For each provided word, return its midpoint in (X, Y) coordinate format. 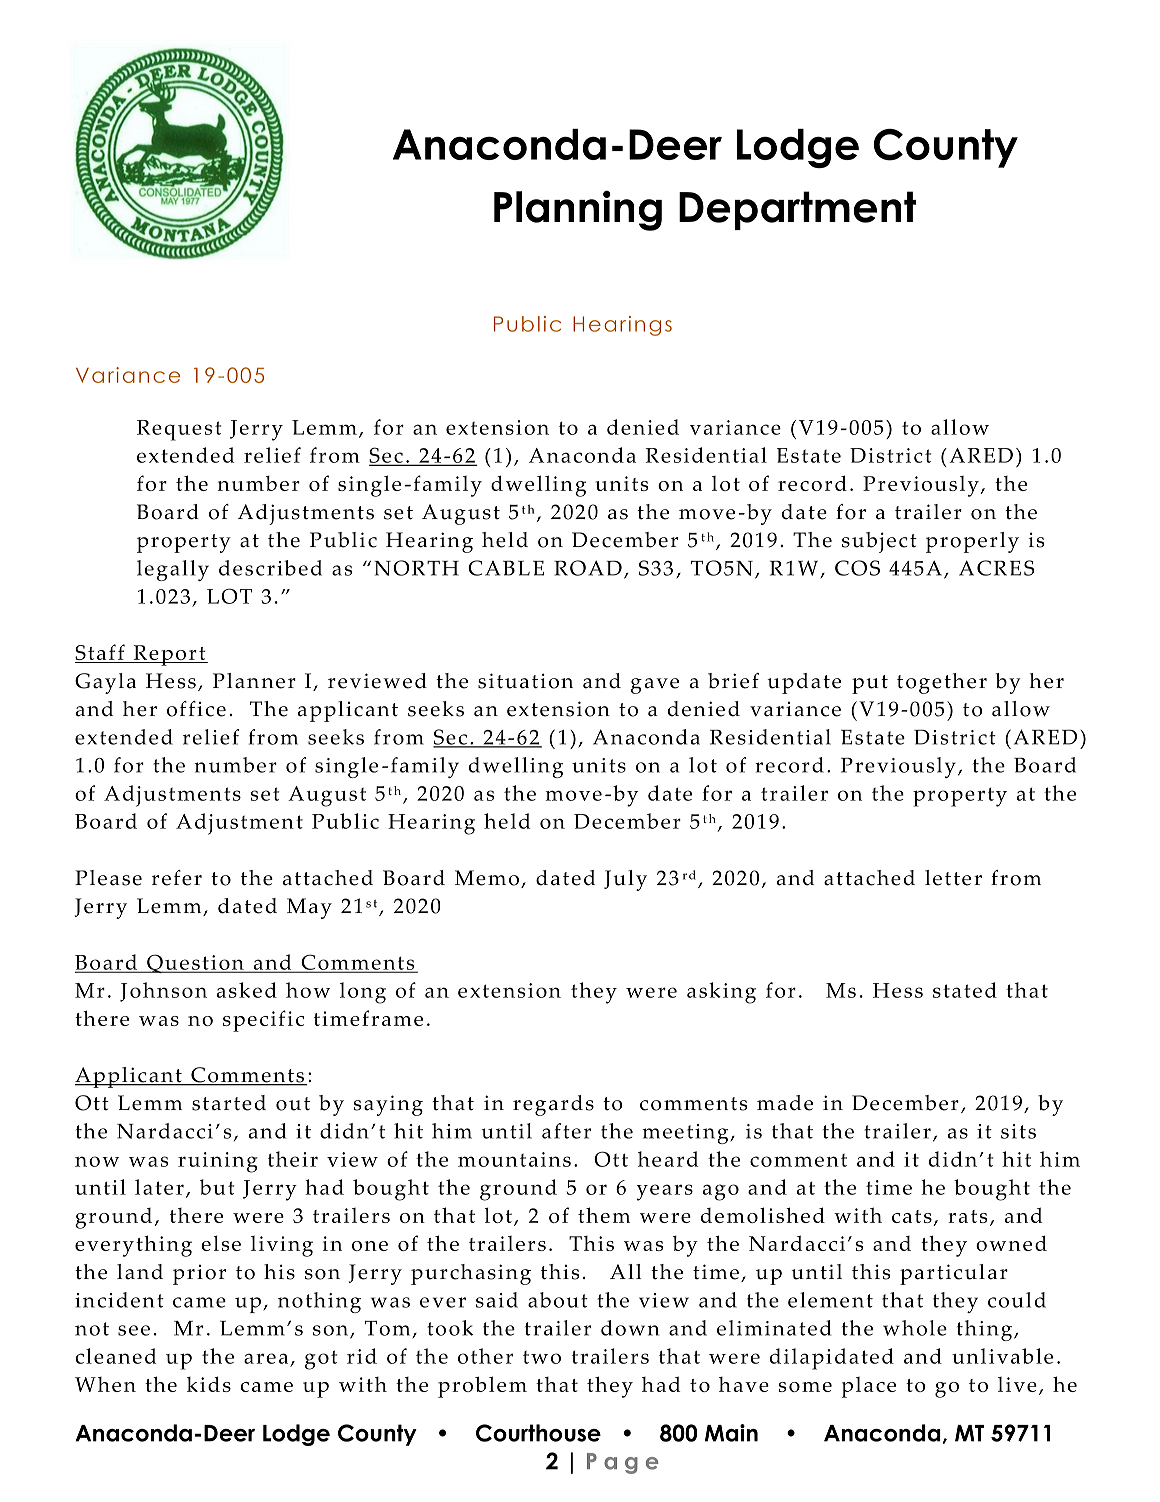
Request (179, 430)
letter (953, 878)
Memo (488, 879)
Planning (578, 210)
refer (177, 878)
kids (209, 1384)
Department (797, 210)
